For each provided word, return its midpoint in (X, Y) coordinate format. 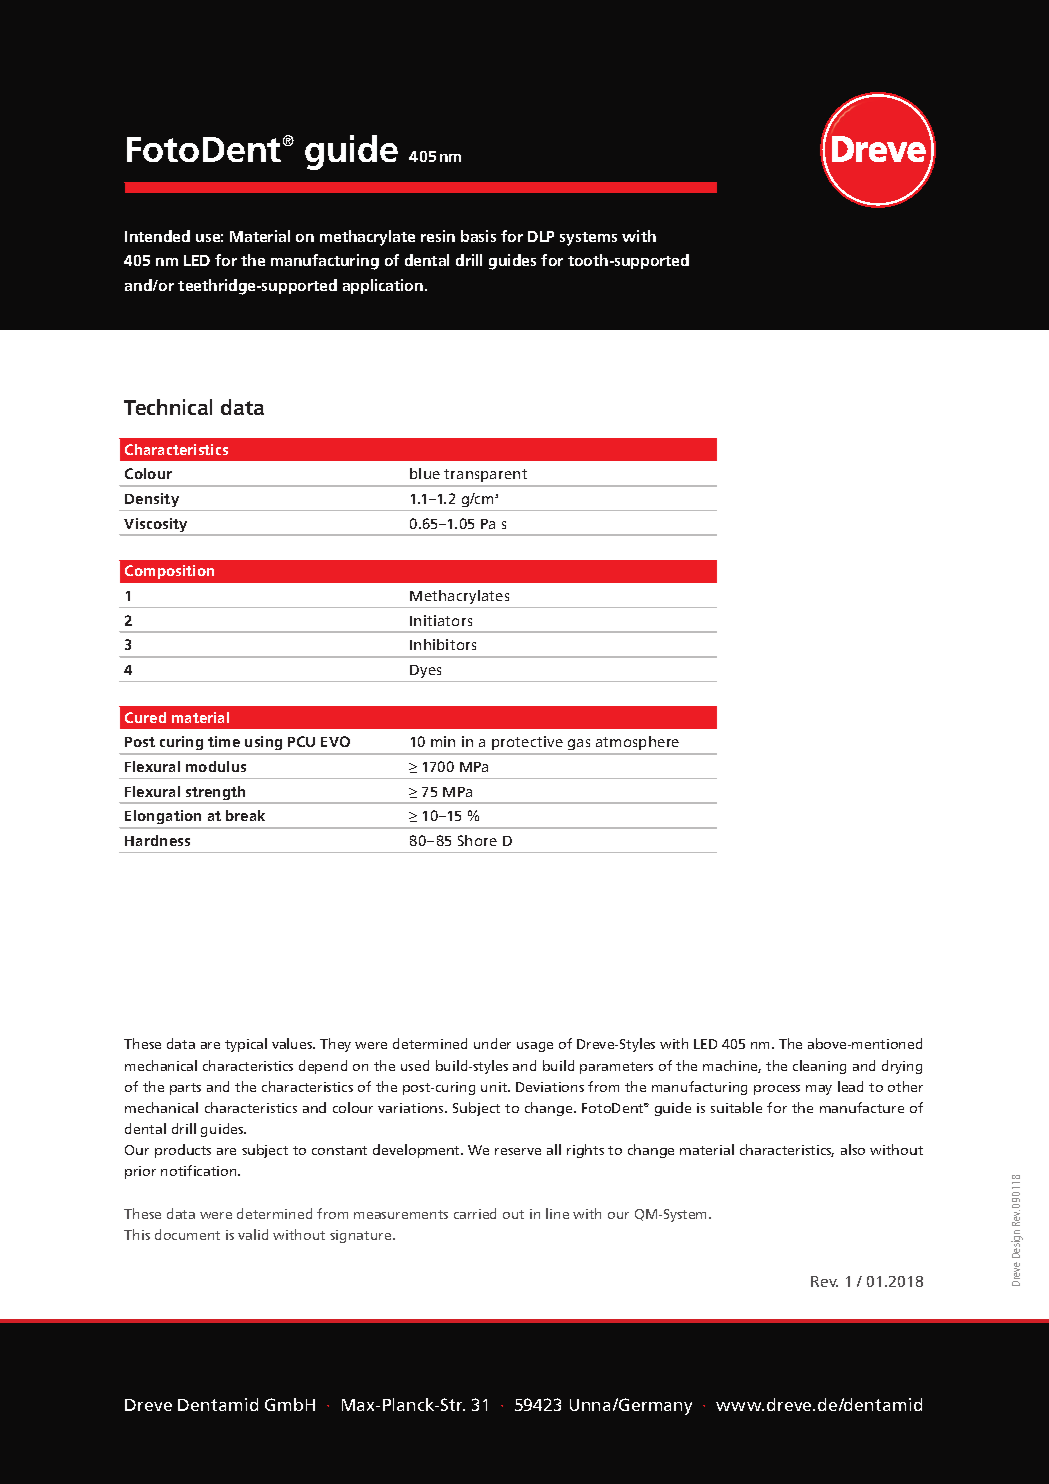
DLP (541, 236)
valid (253, 1234)
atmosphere (637, 743)
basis (478, 236)
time (224, 741)
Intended (157, 236)
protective (527, 743)
